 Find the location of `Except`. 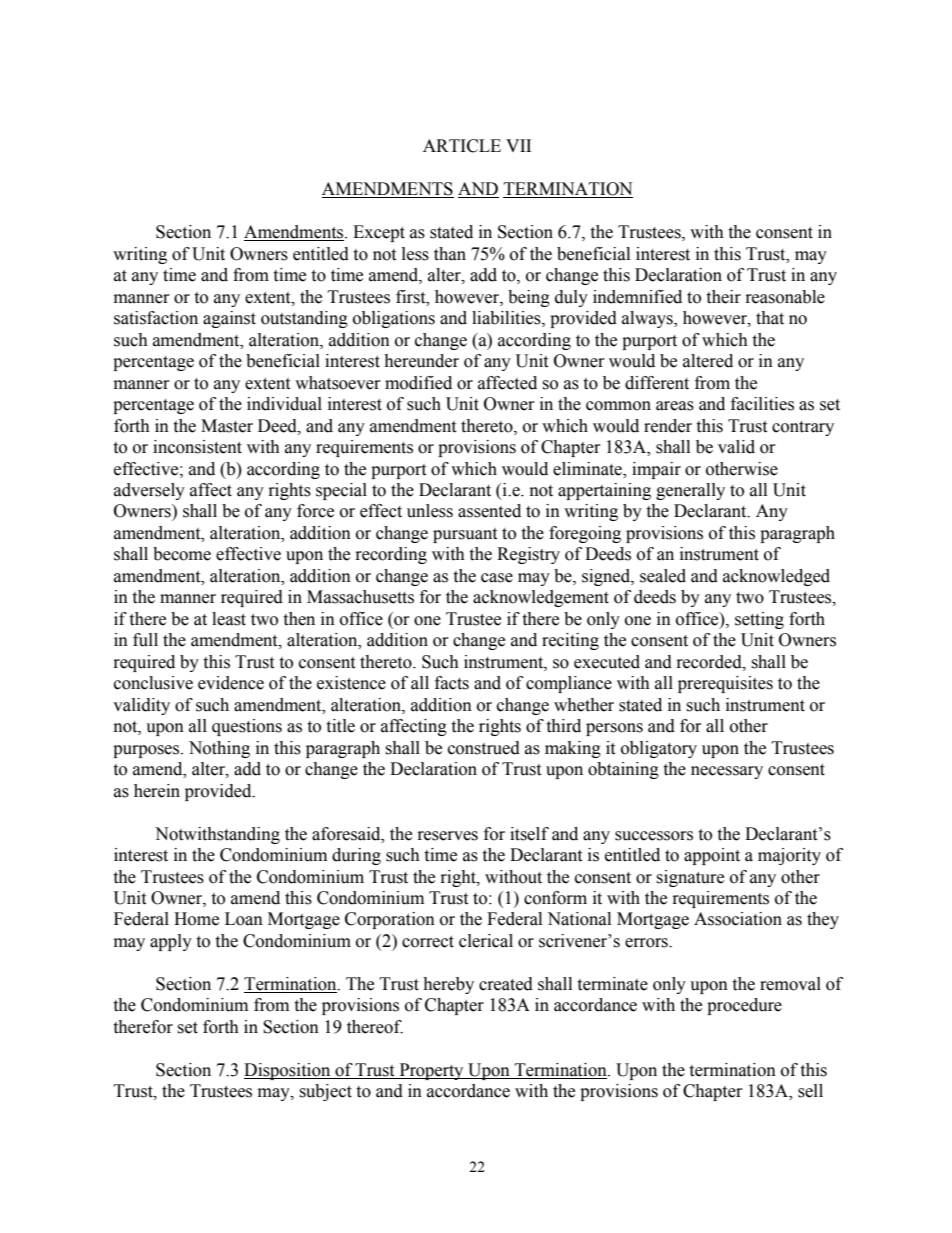

Except is located at coordinates (379, 233).
